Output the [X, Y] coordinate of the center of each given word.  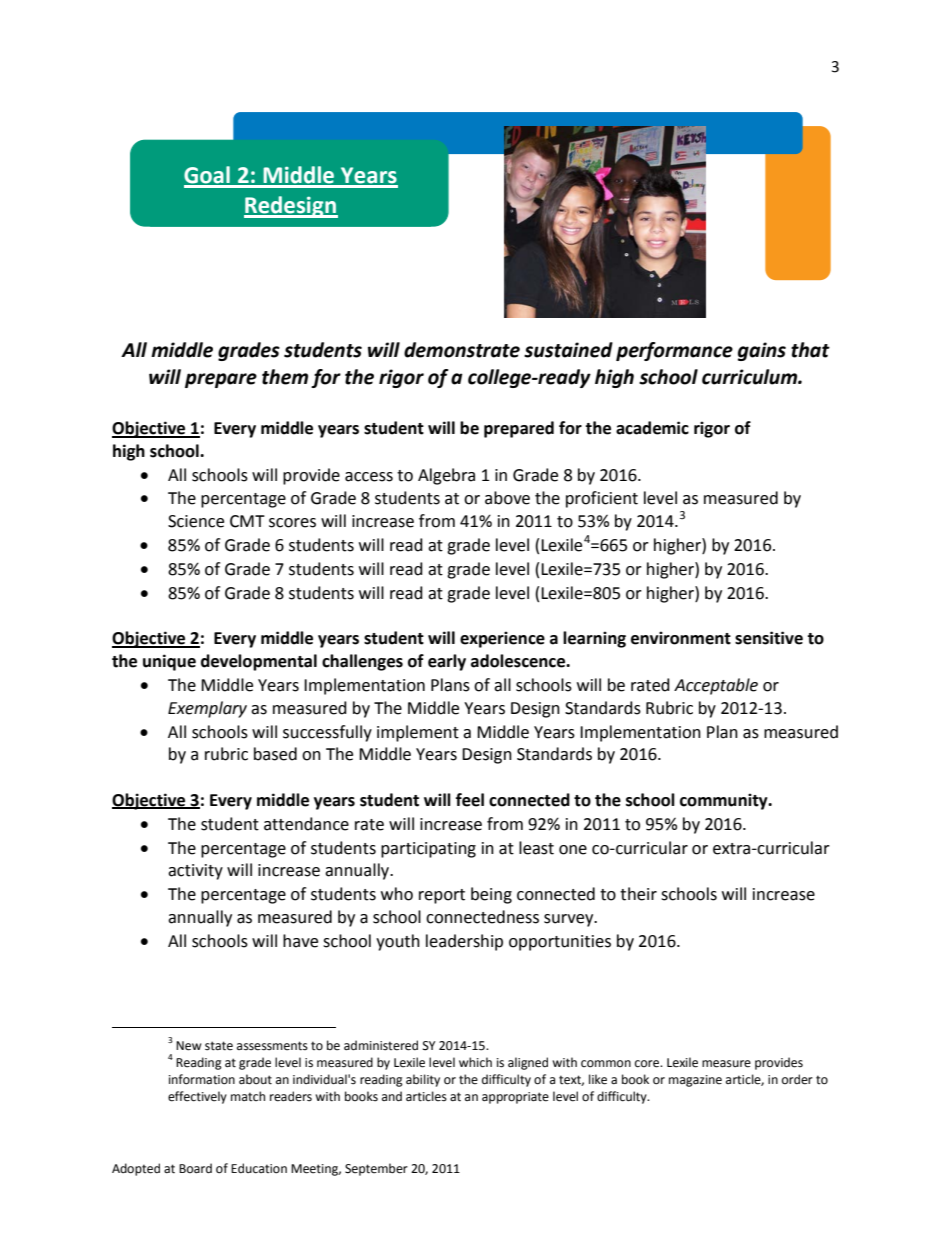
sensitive [769, 638]
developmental [259, 662]
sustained [568, 350]
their [638, 894]
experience [502, 639]
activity [195, 872]
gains [762, 351]
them [285, 377]
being [491, 895]
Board [195, 1168]
